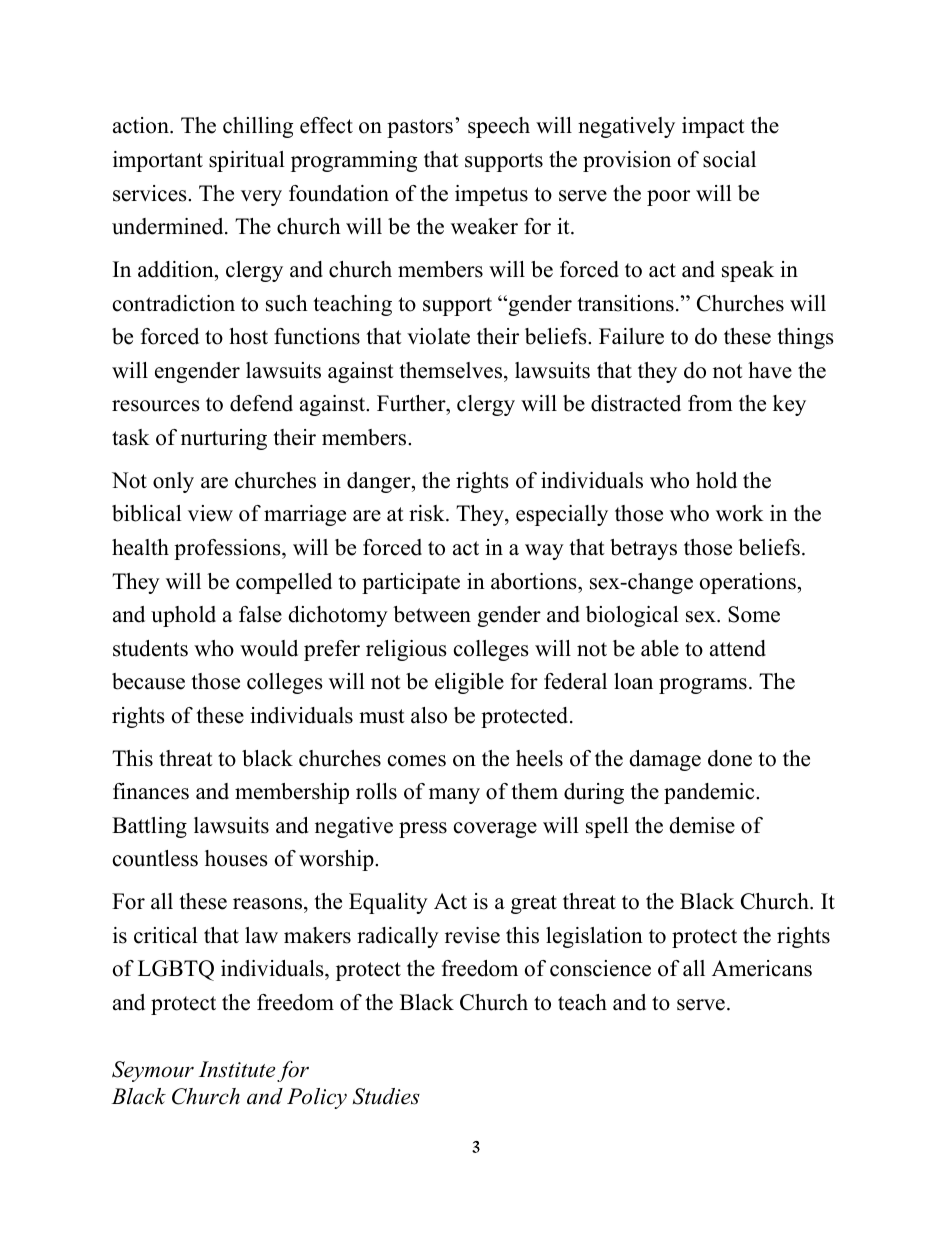  I want to click on Studies, so click(386, 1096).
